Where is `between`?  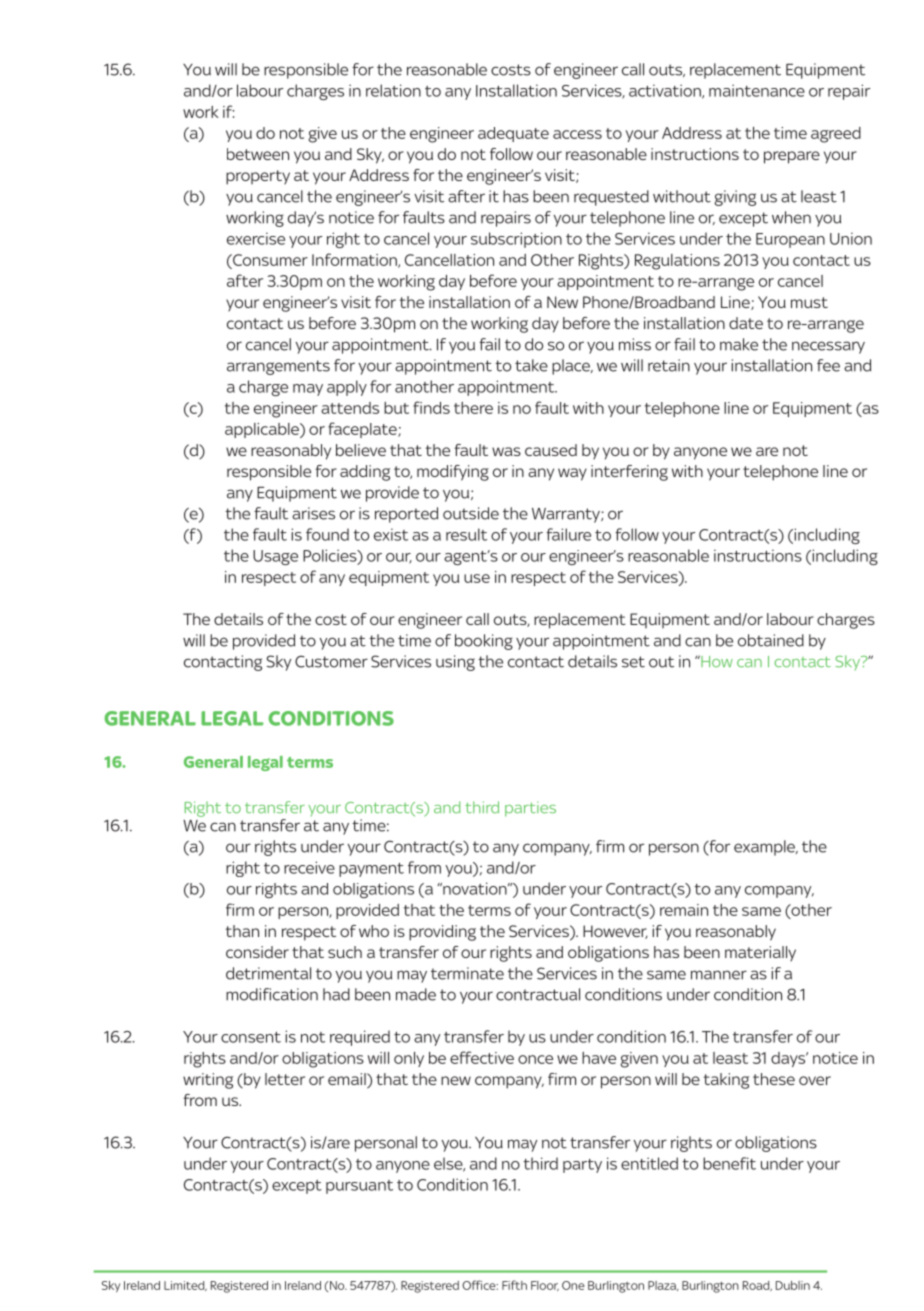
between is located at coordinates (258, 154).
